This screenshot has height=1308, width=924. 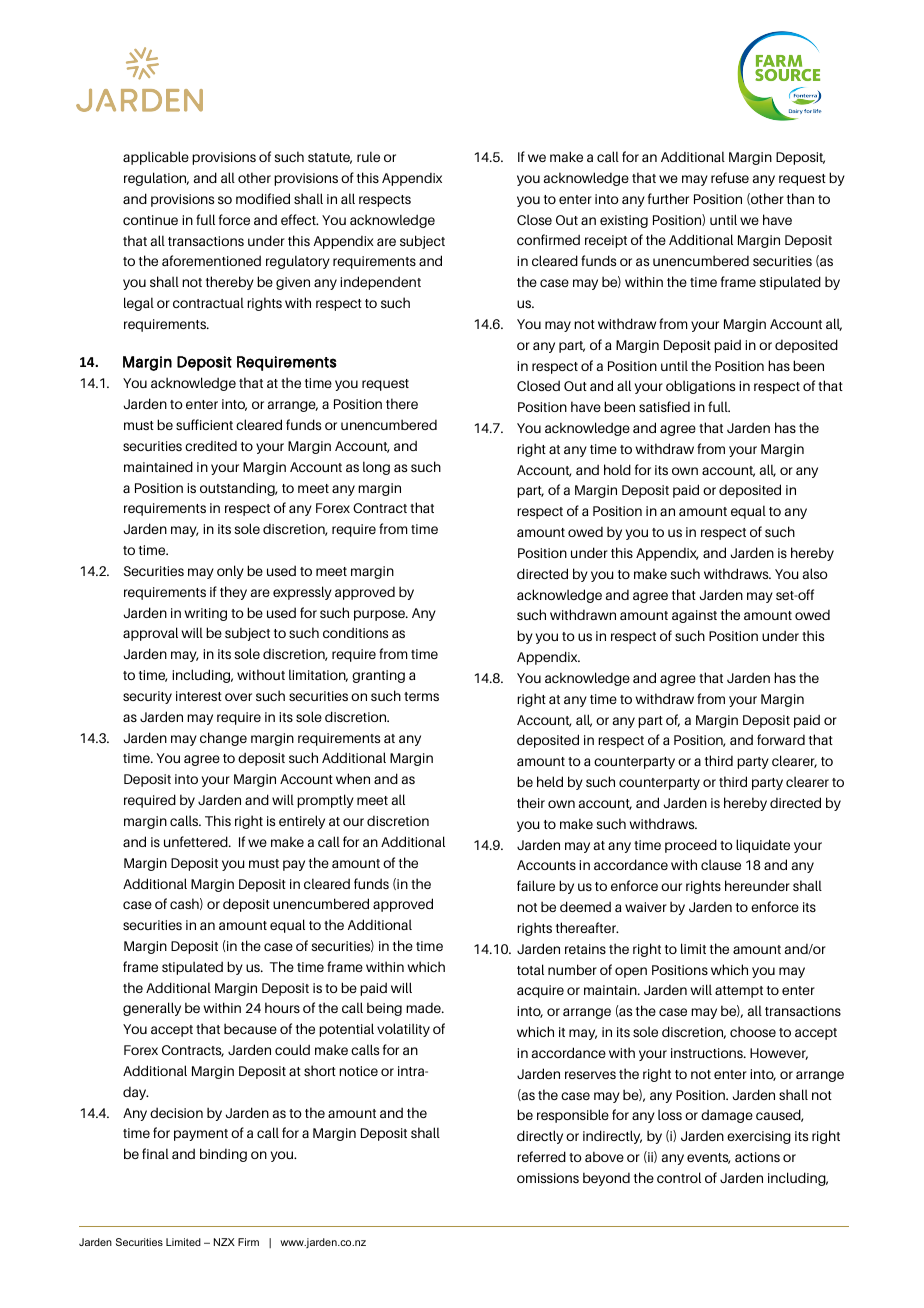 I want to click on rule, so click(x=368, y=156).
